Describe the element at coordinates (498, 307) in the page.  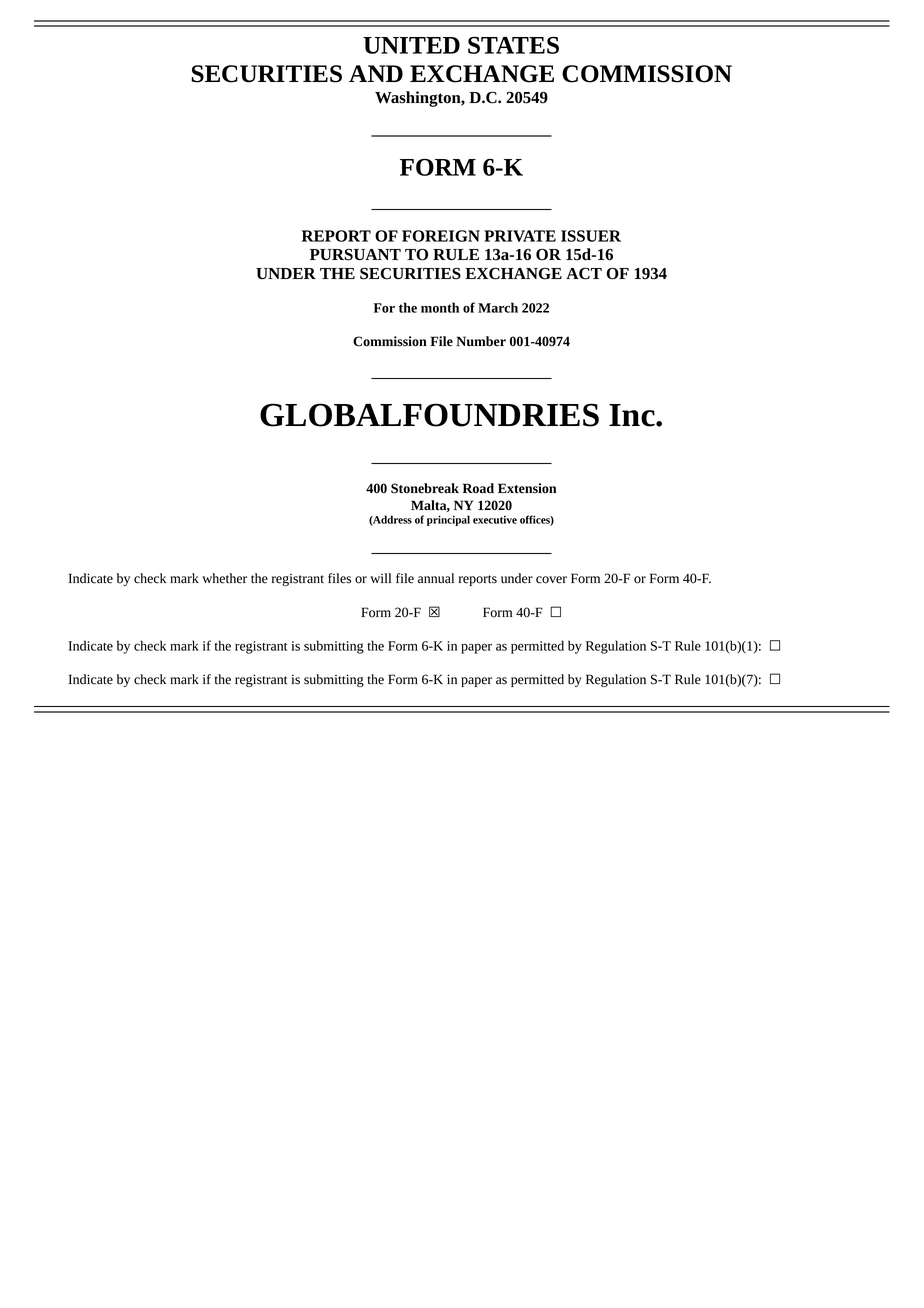
I see `March` at that location.
